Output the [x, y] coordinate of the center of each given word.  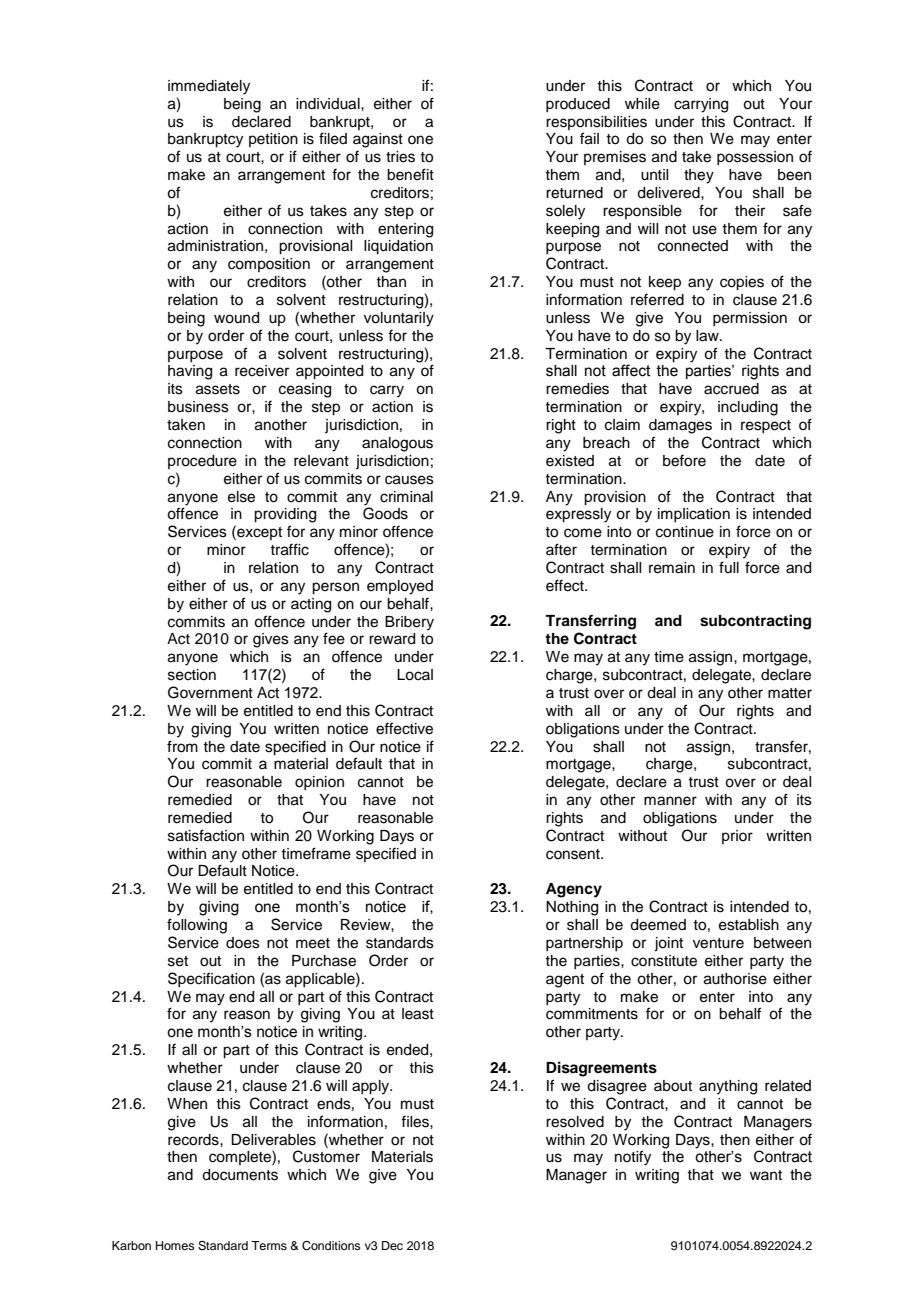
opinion [319, 783]
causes [409, 480]
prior [737, 837]
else [241, 497]
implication [694, 515]
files [416, 1121]
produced [578, 105]
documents [240, 1175]
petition [273, 140]
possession [755, 158]
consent [574, 854]
